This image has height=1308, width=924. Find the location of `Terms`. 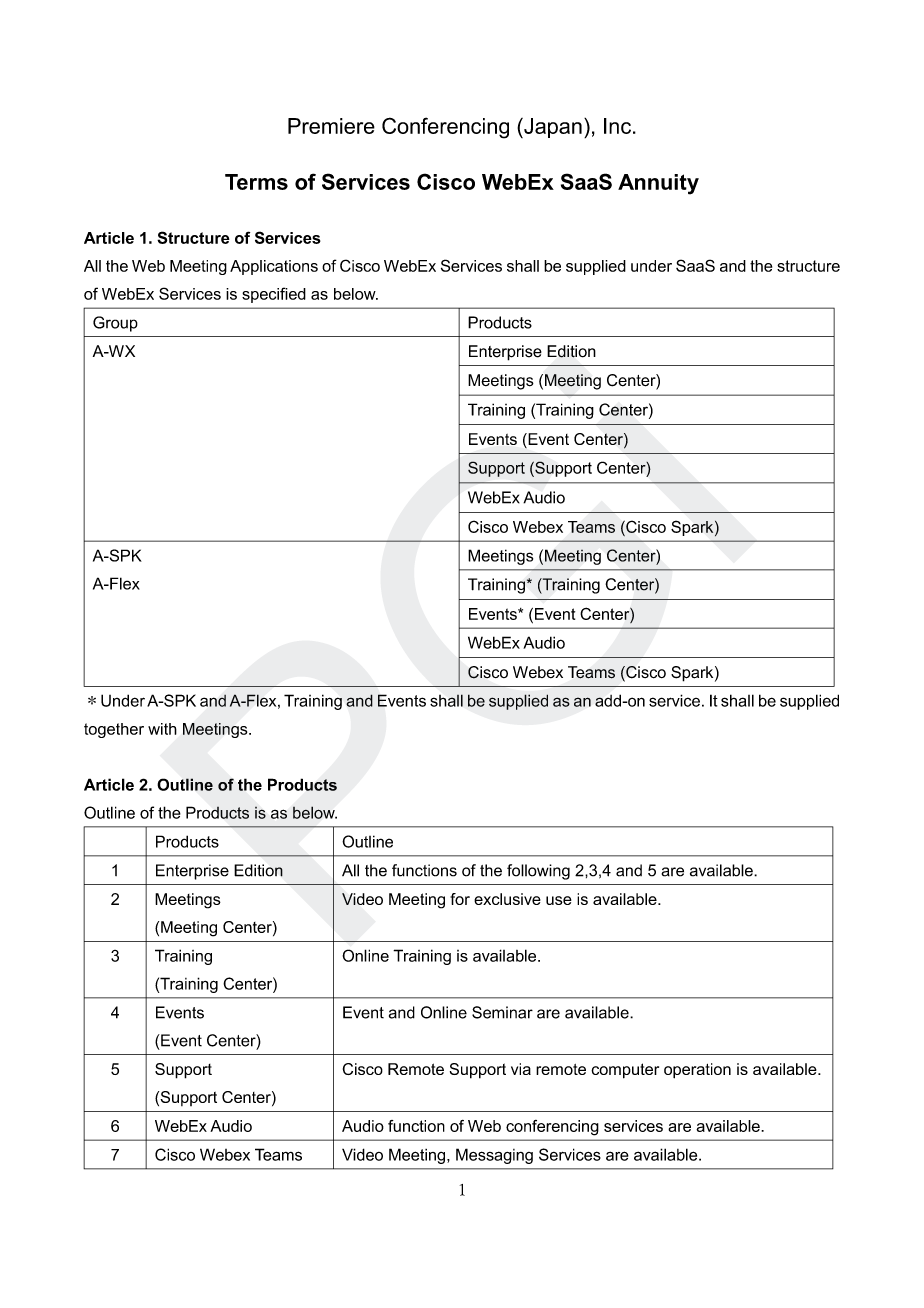

Terms is located at coordinates (256, 182).
